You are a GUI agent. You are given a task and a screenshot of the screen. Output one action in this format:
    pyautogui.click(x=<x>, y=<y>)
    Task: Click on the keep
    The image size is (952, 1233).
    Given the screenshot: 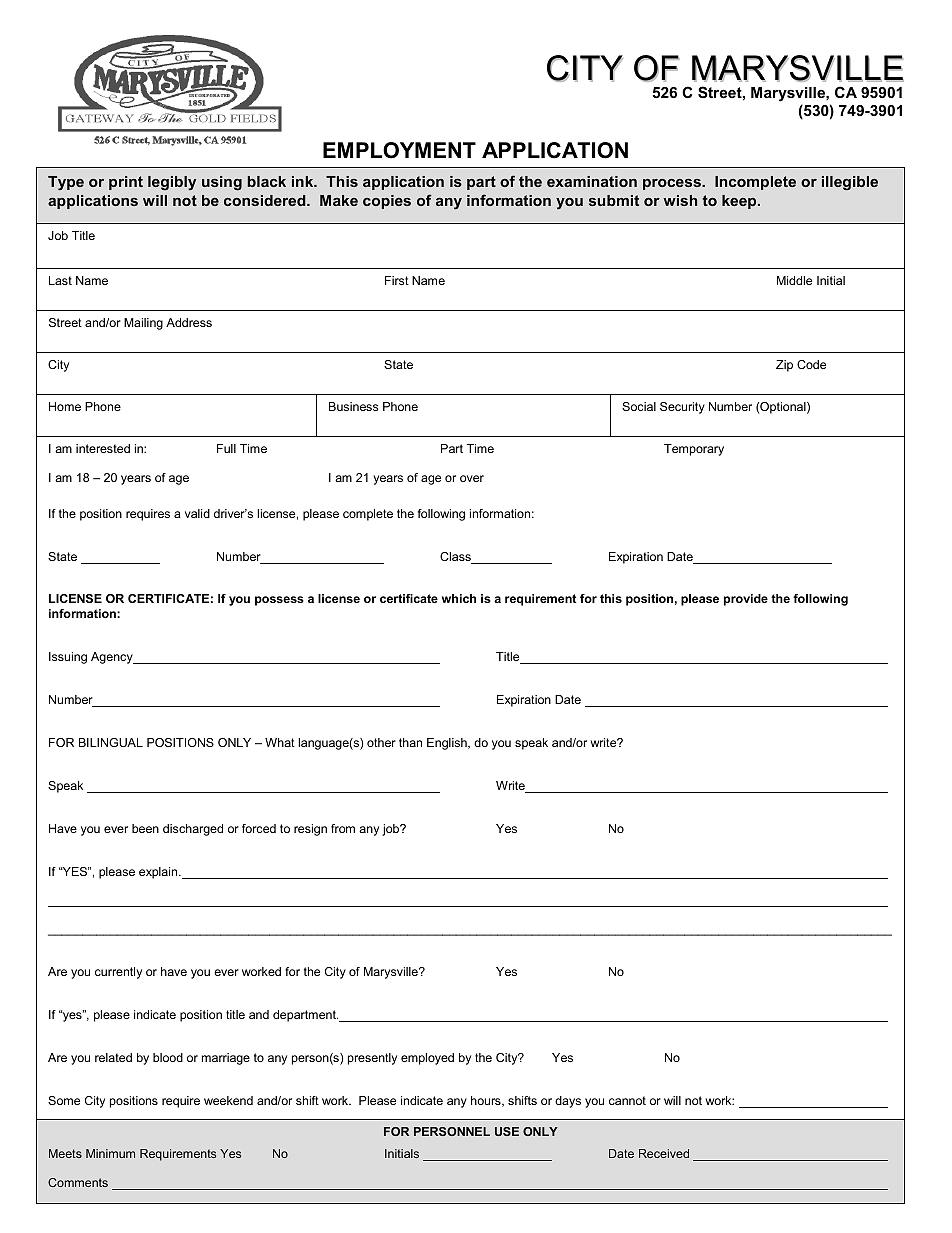 What is the action you would take?
    pyautogui.click(x=740, y=202)
